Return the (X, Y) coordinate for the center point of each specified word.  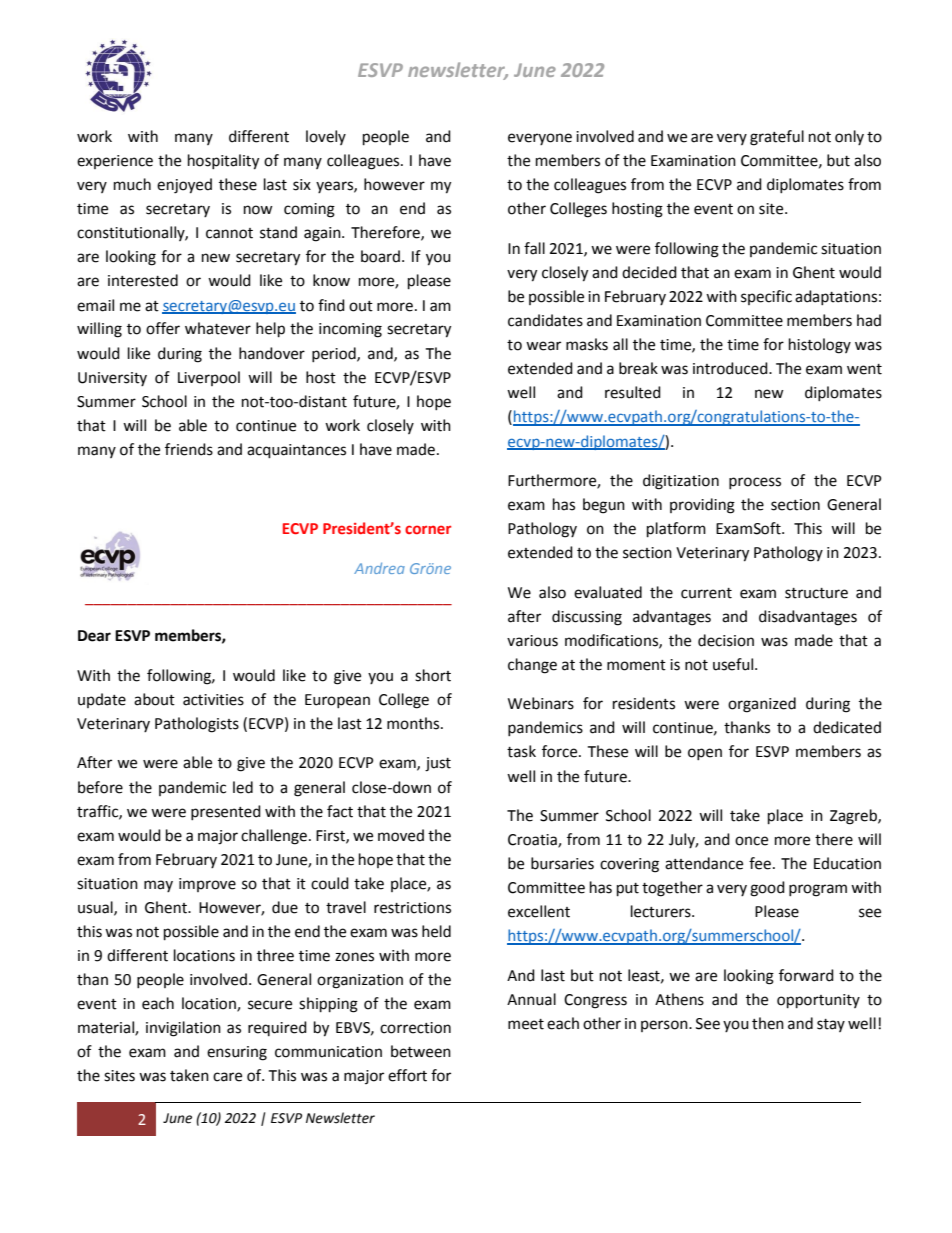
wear (543, 346)
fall (534, 248)
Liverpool (209, 378)
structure (816, 593)
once (751, 841)
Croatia (533, 841)
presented (226, 812)
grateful (777, 138)
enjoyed (184, 186)
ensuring (237, 1053)
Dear (94, 636)
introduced (731, 368)
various (532, 641)
